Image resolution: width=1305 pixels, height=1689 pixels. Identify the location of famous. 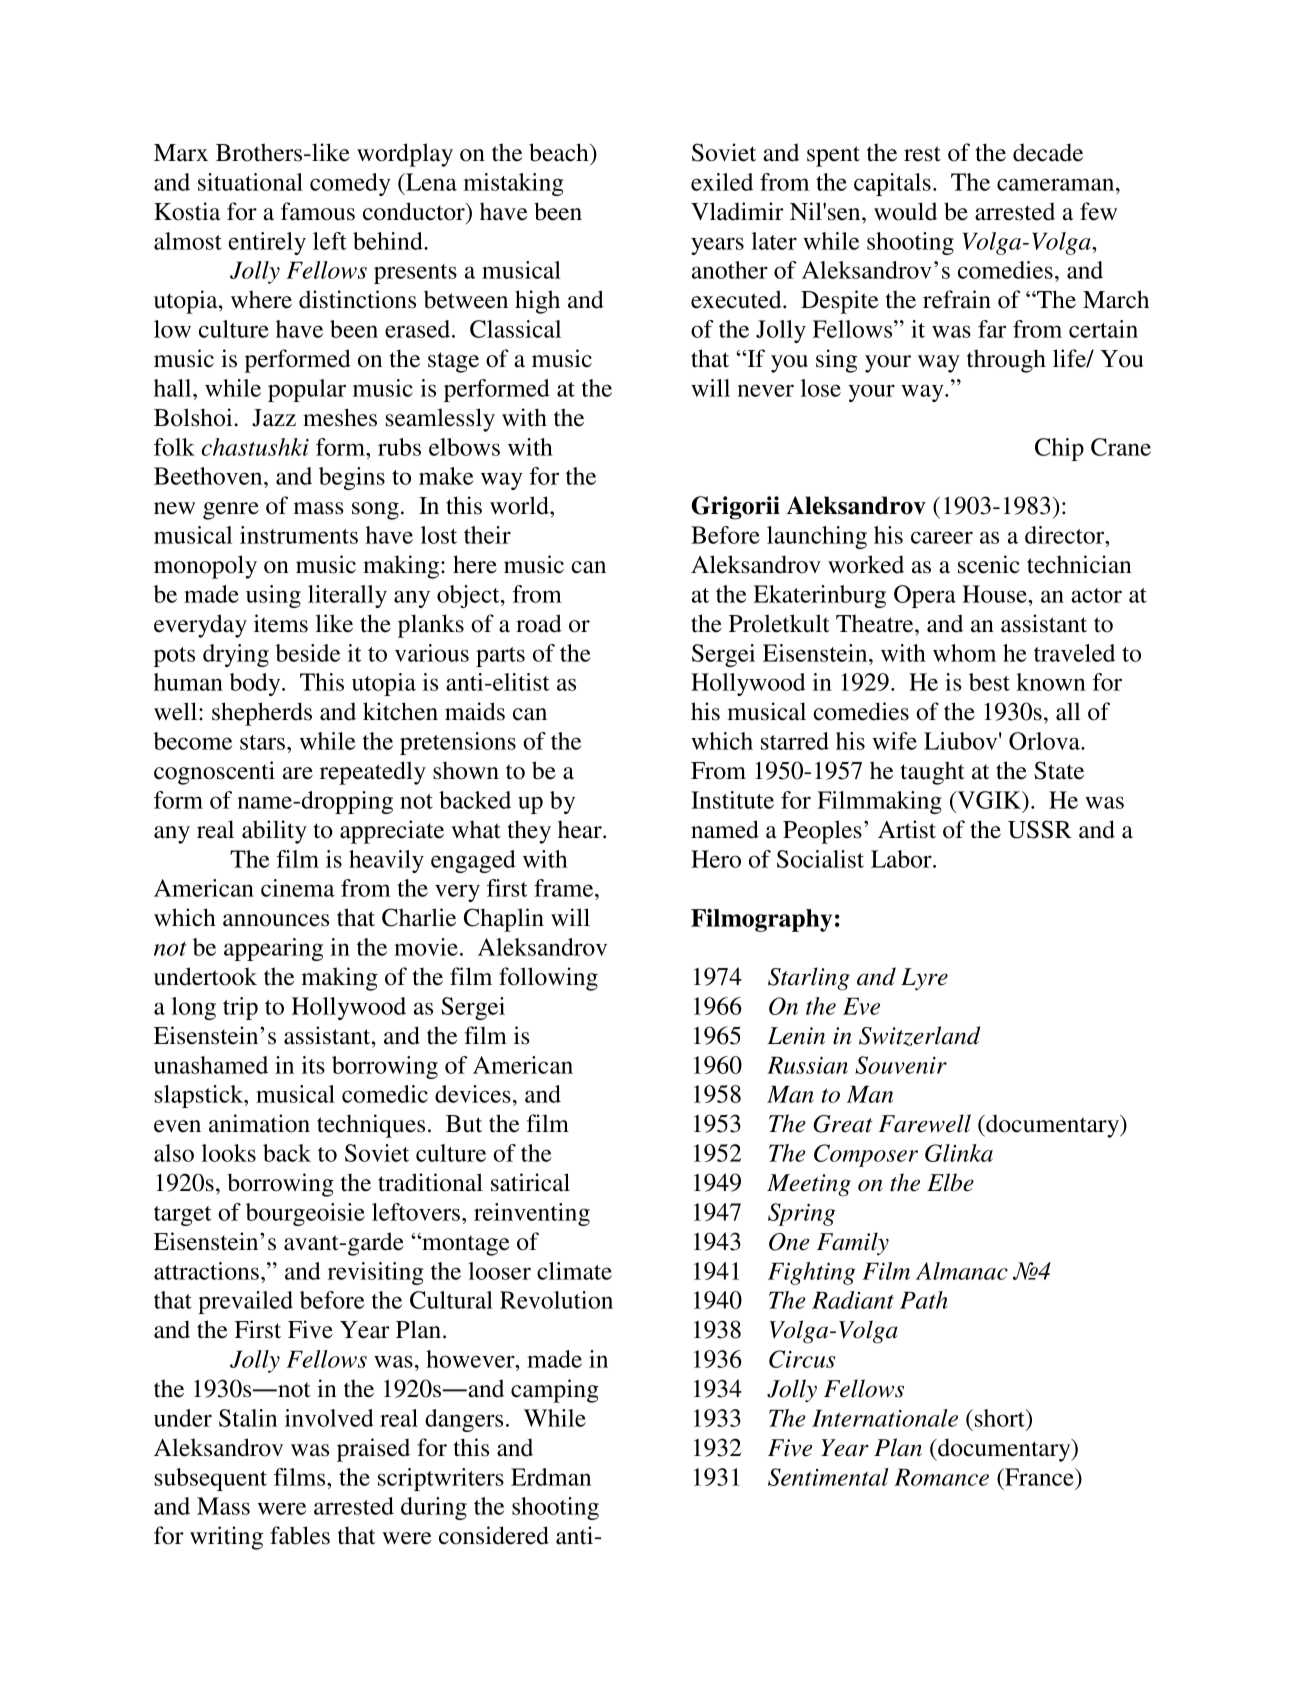
(318, 211).
